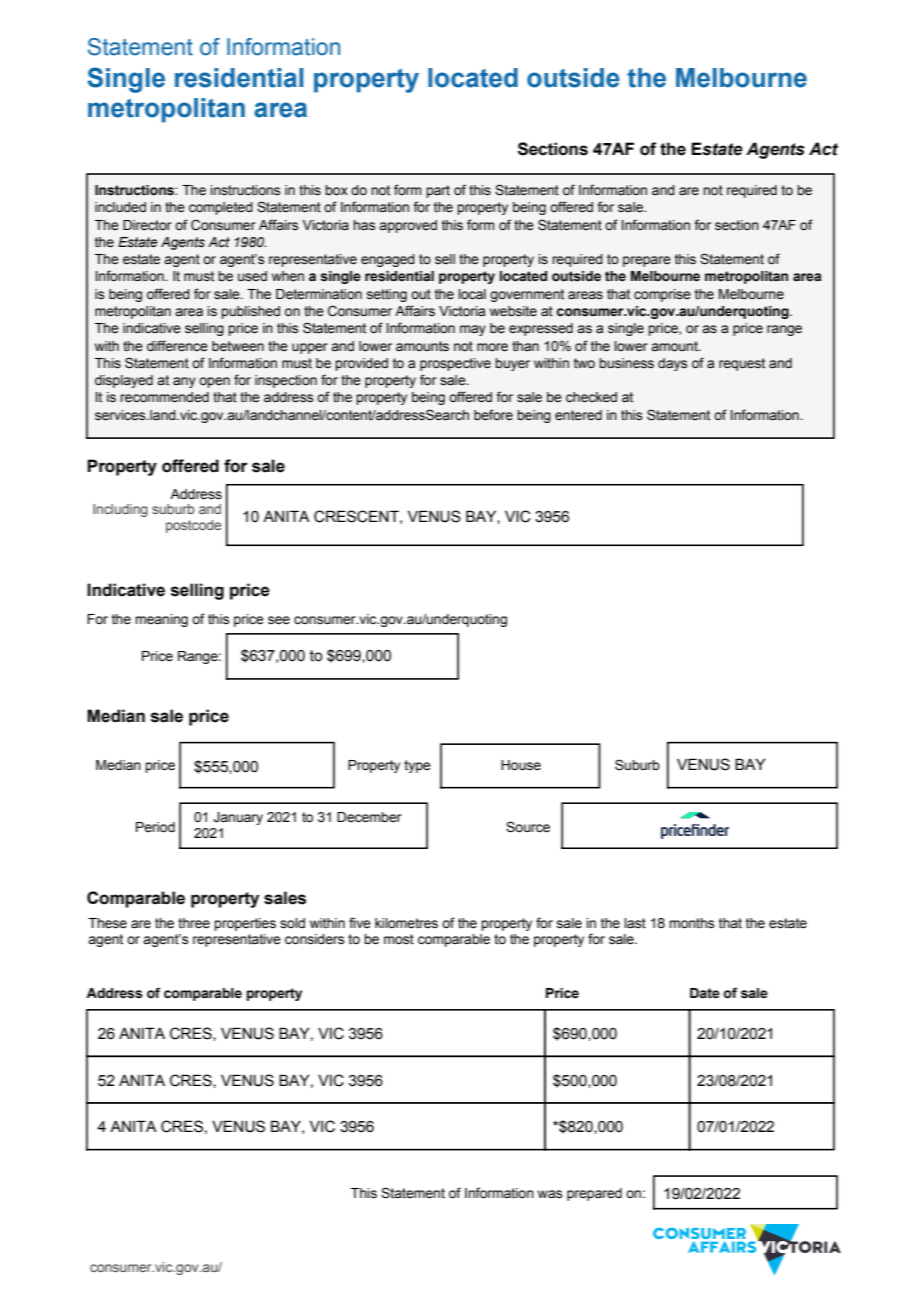 This document has width=924, height=1305. What do you see at coordinates (417, 766) in the document?
I see `type` at bounding box center [417, 766].
